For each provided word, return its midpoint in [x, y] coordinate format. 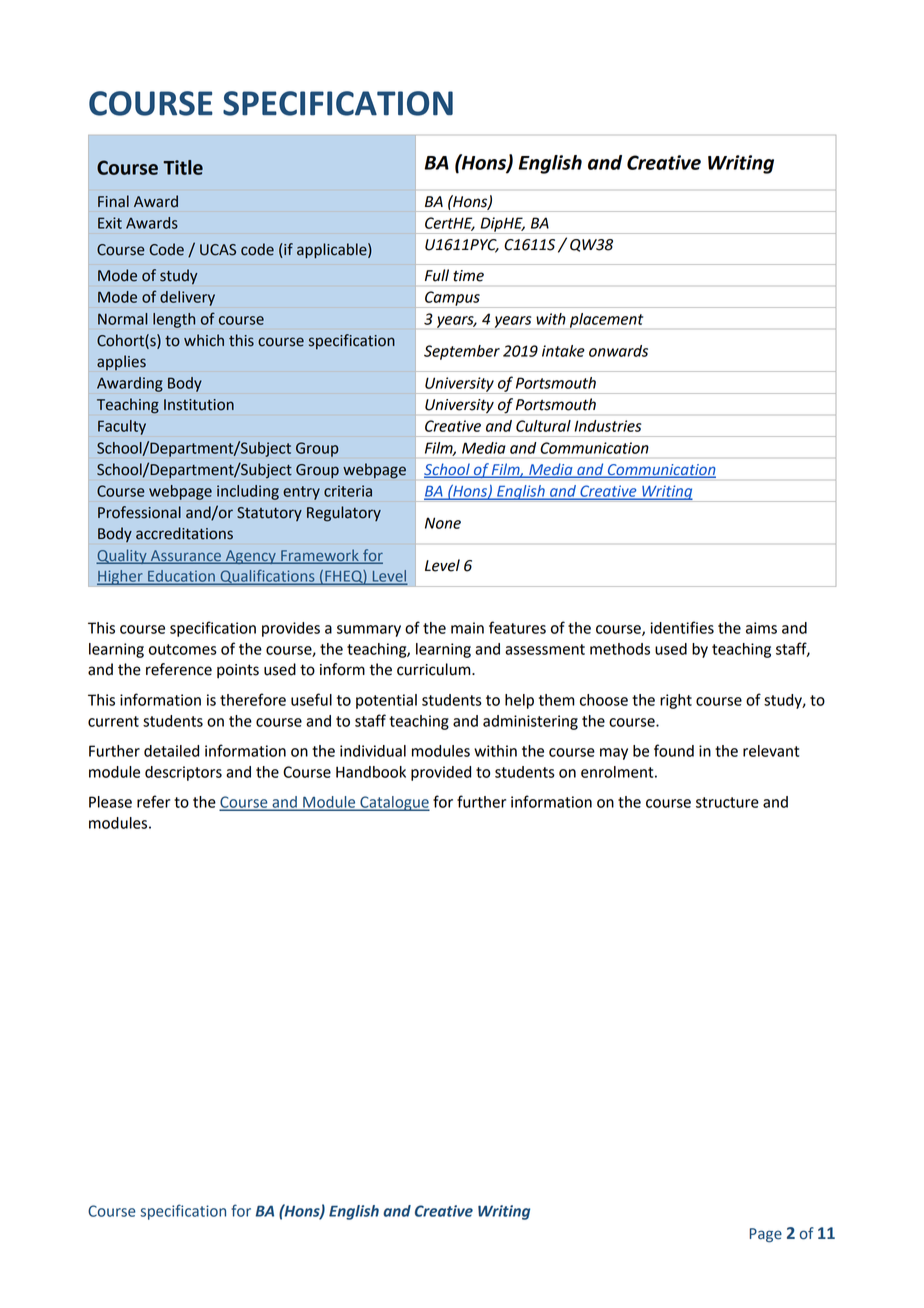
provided [441, 773]
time [468, 276]
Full [437, 275]
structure [727, 802]
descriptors [183, 773]
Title [183, 167]
